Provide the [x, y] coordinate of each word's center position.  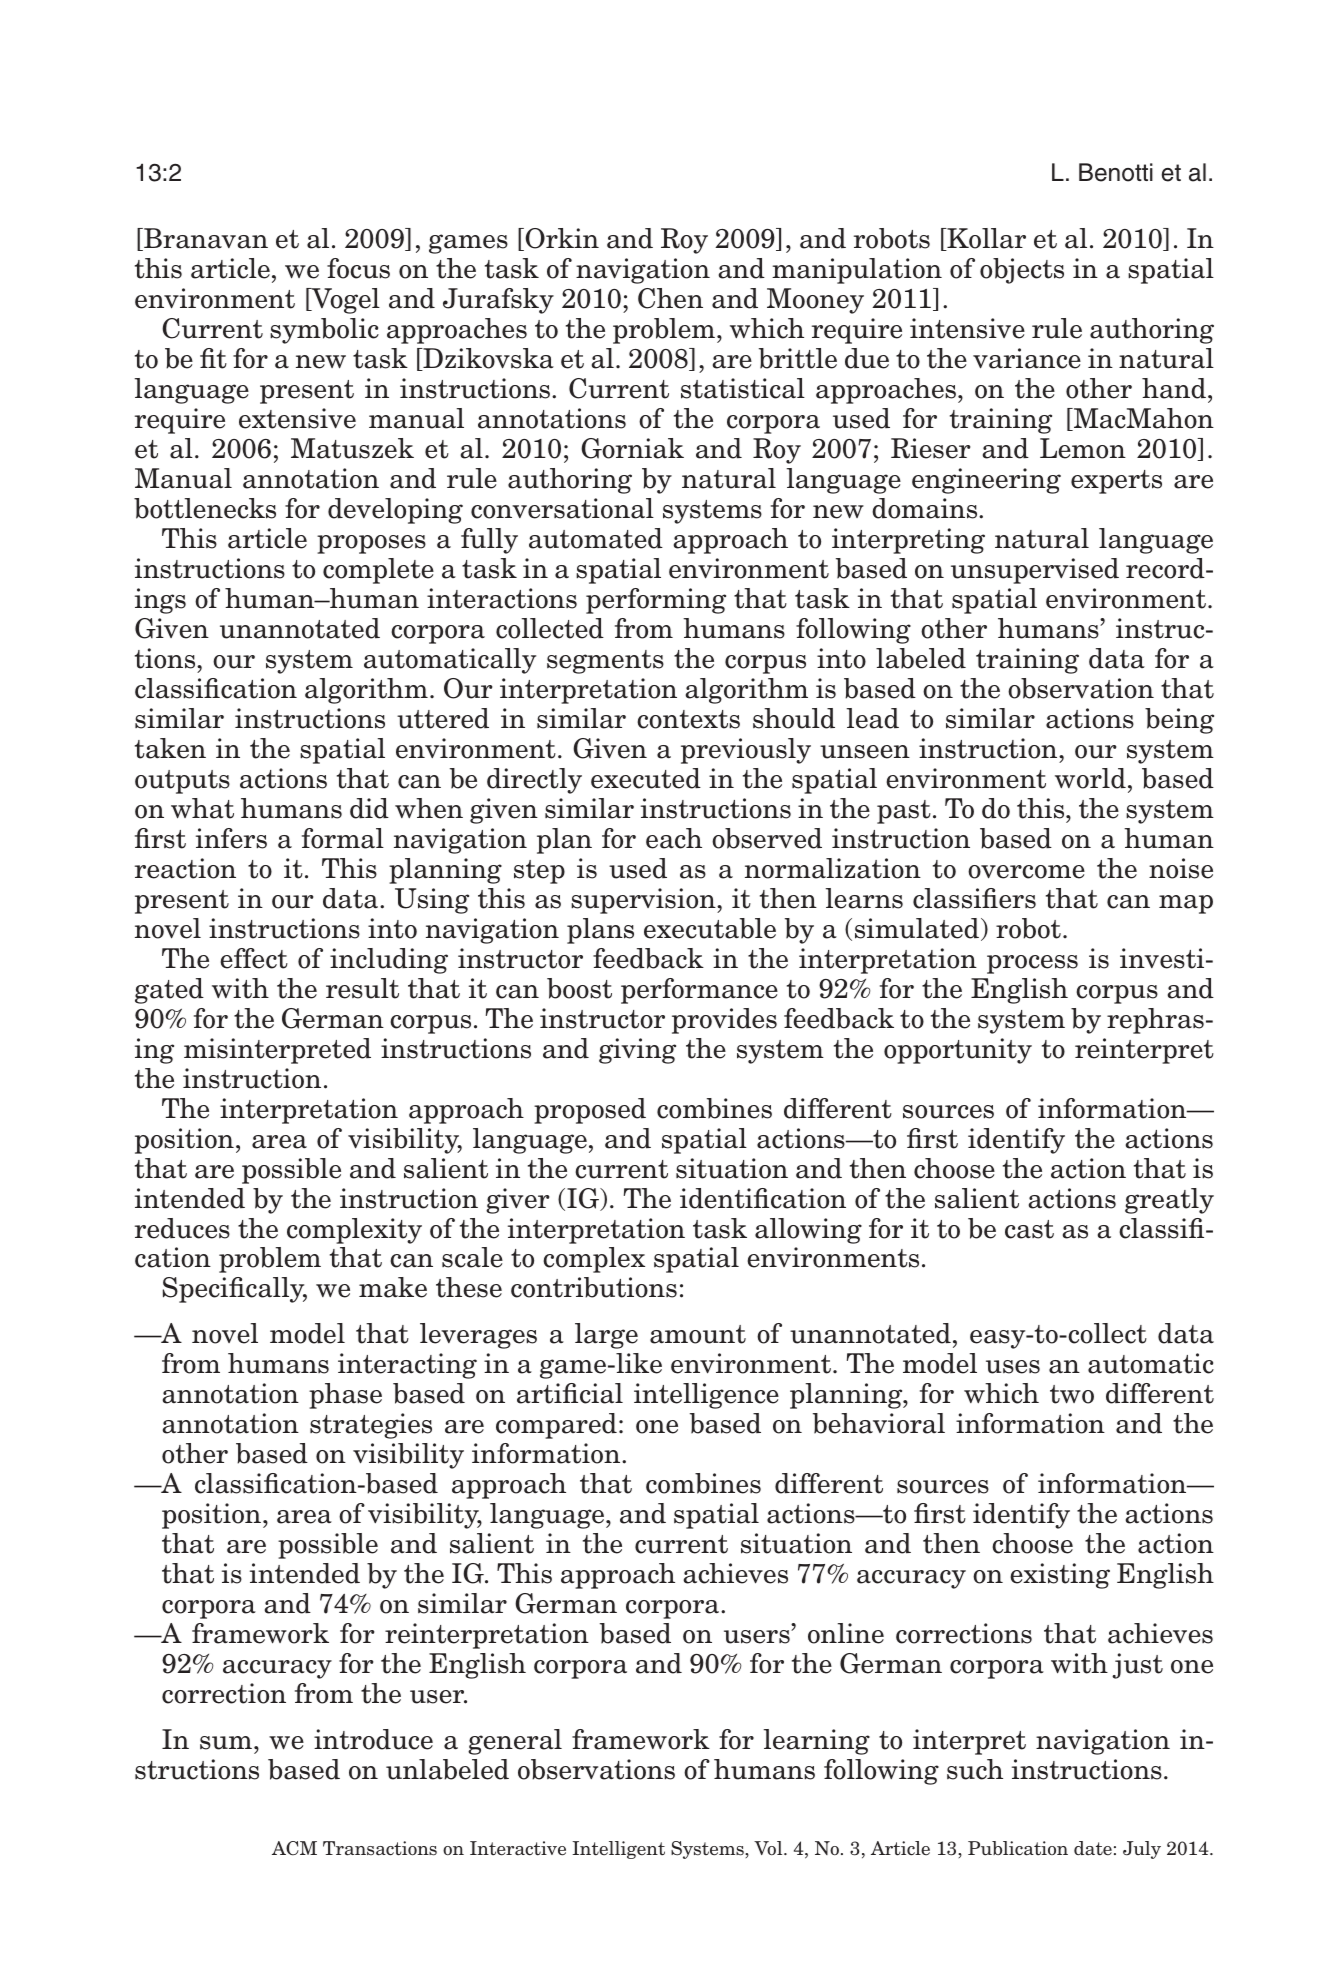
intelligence [706, 1396]
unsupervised [1035, 571]
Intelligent [618, 1850]
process [1032, 964]
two [1072, 1394]
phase [345, 1396]
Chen [670, 298]
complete [378, 571]
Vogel [344, 301]
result [362, 988]
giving [637, 1051]
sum [226, 1743]
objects [1022, 271]
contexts [688, 719]
